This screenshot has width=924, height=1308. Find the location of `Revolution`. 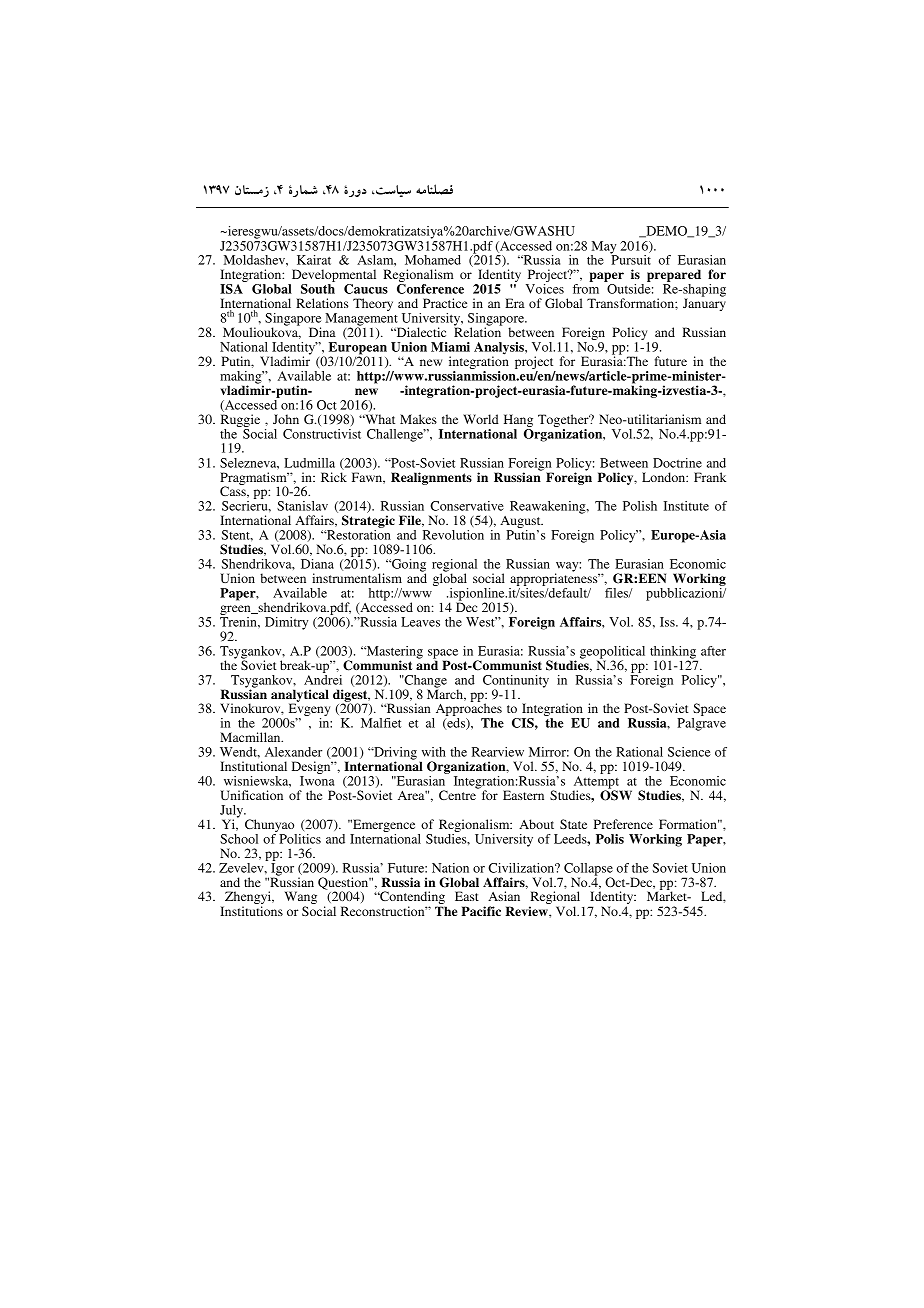

Revolution is located at coordinates (453, 535).
